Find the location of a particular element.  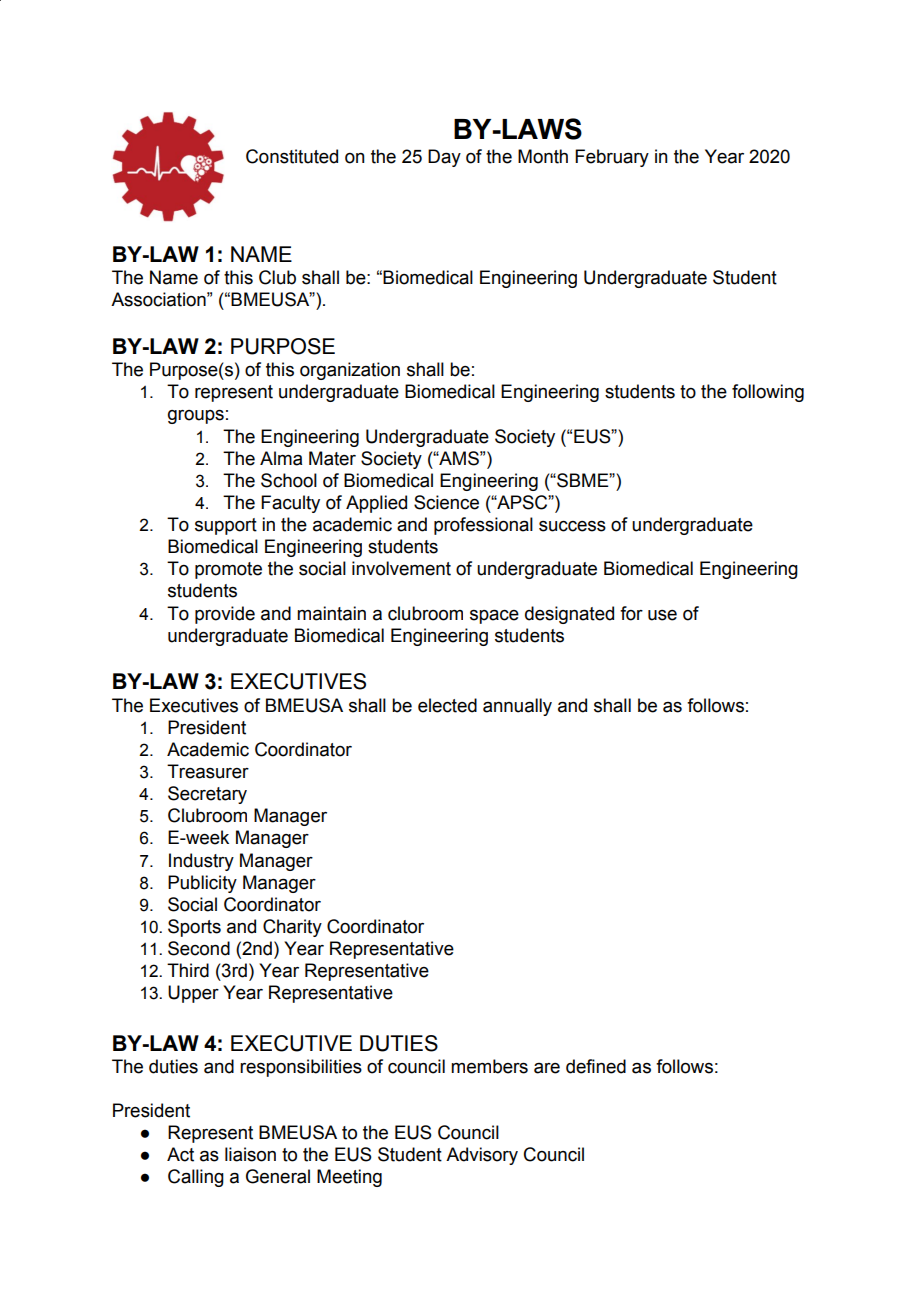

Charity is located at coordinates (292, 928).
